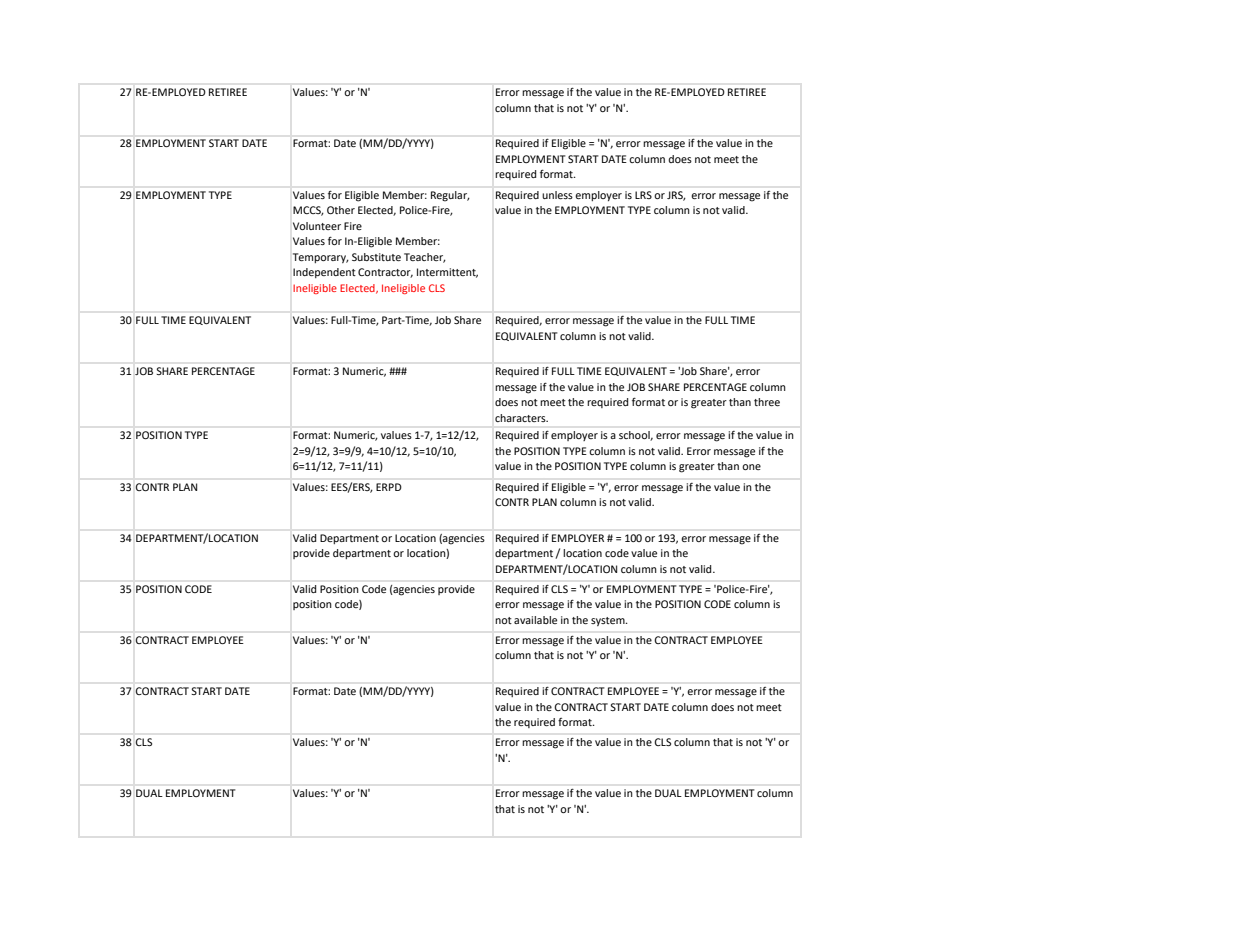 The width and height of the screenshot is (1233, 952). What do you see at coordinates (643, 195) in the screenshot?
I see `LRS` at bounding box center [643, 195].
